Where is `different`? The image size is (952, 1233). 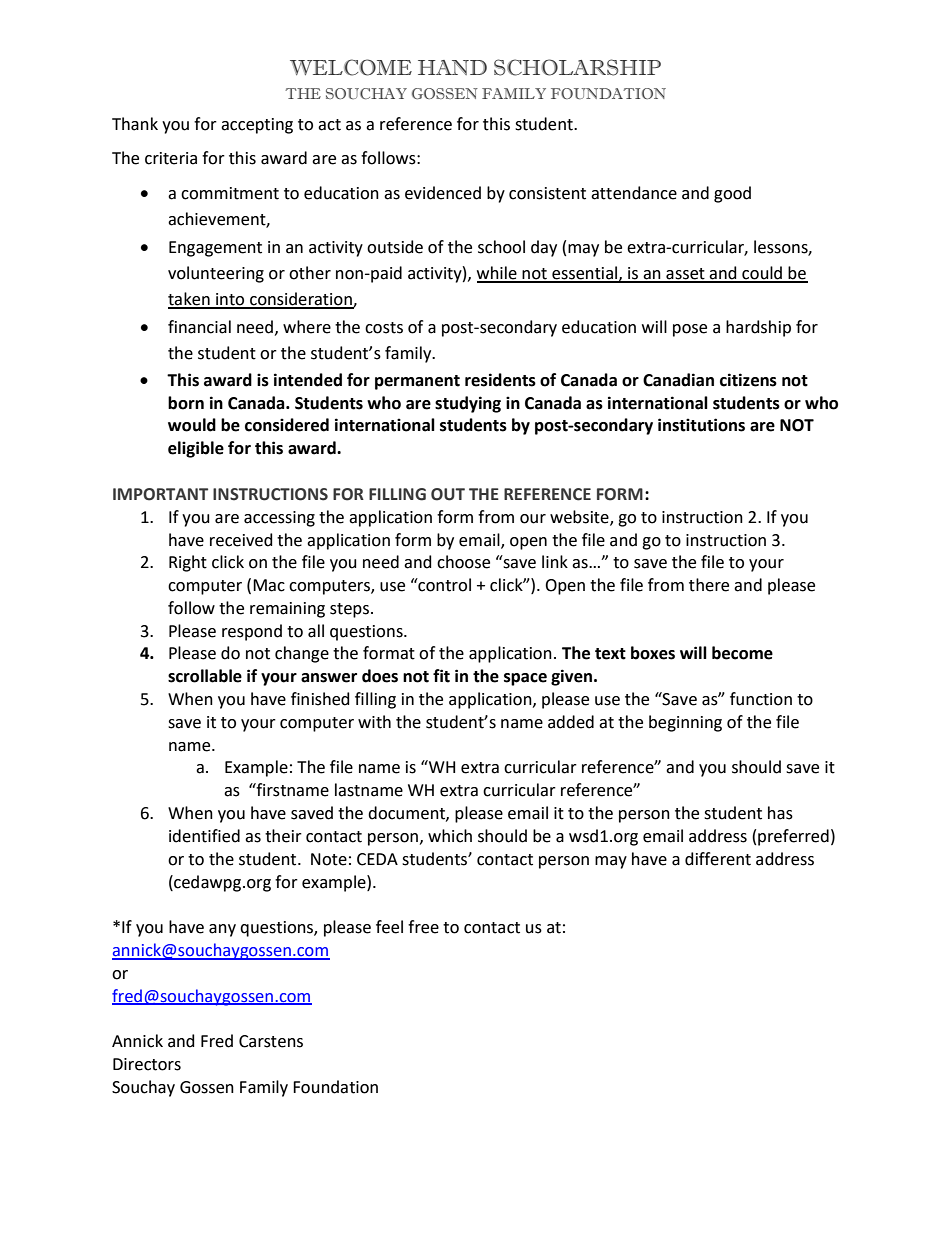
different is located at coordinates (718, 859).
